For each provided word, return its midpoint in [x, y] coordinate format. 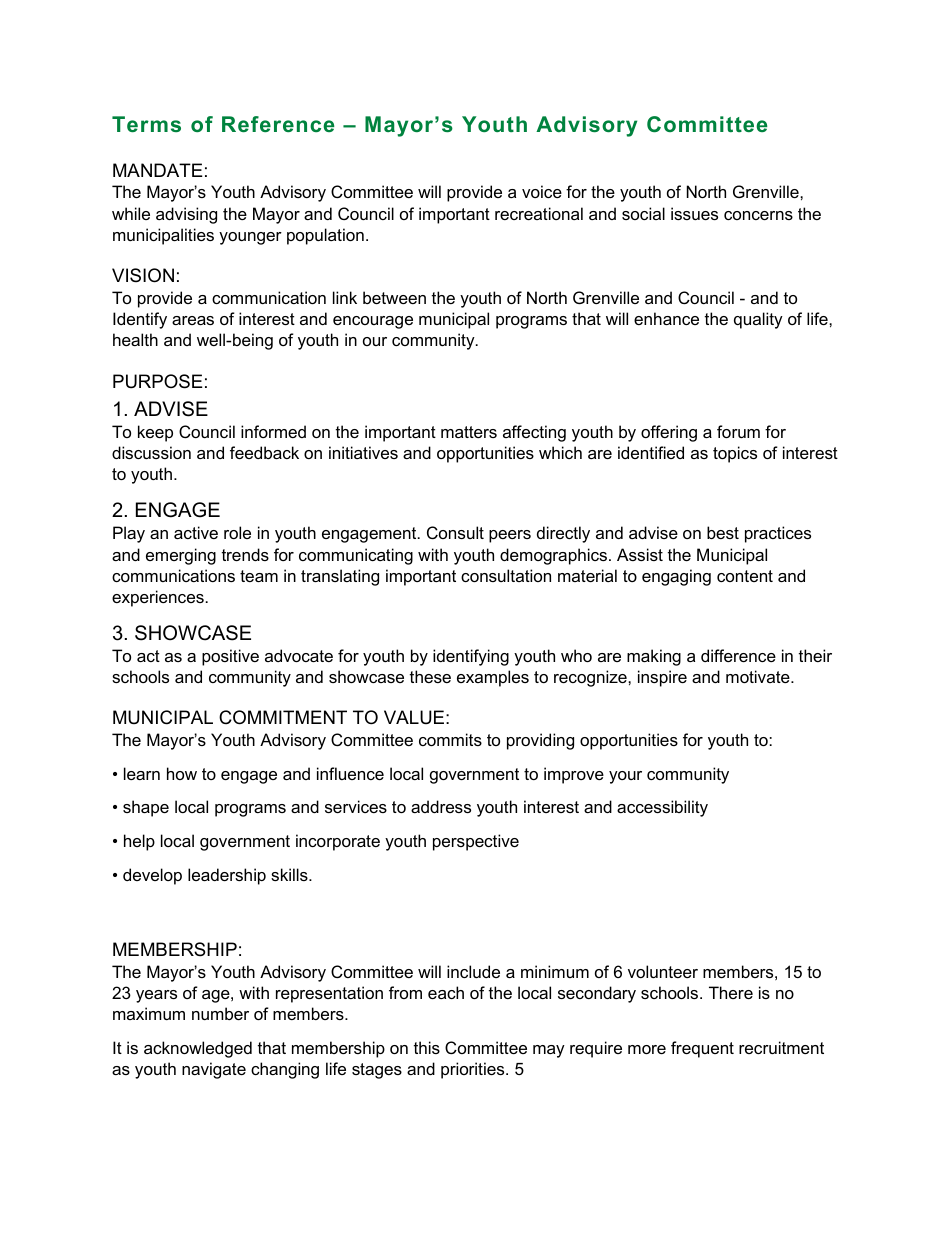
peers [510, 536]
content [745, 576]
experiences [158, 598]
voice [542, 191]
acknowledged [198, 1049]
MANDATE [158, 170]
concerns [758, 215]
